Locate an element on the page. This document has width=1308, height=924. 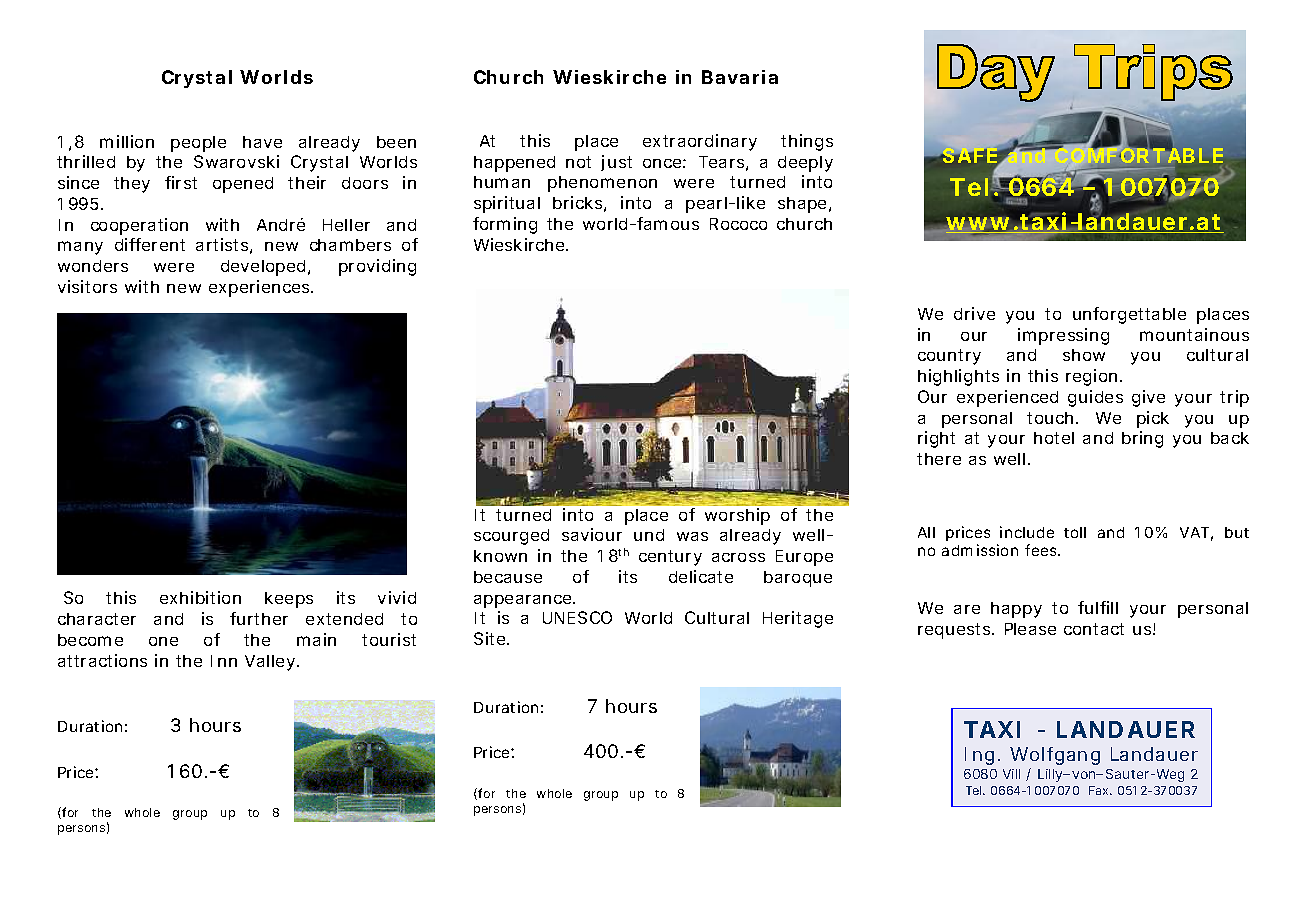
things is located at coordinates (807, 142).
